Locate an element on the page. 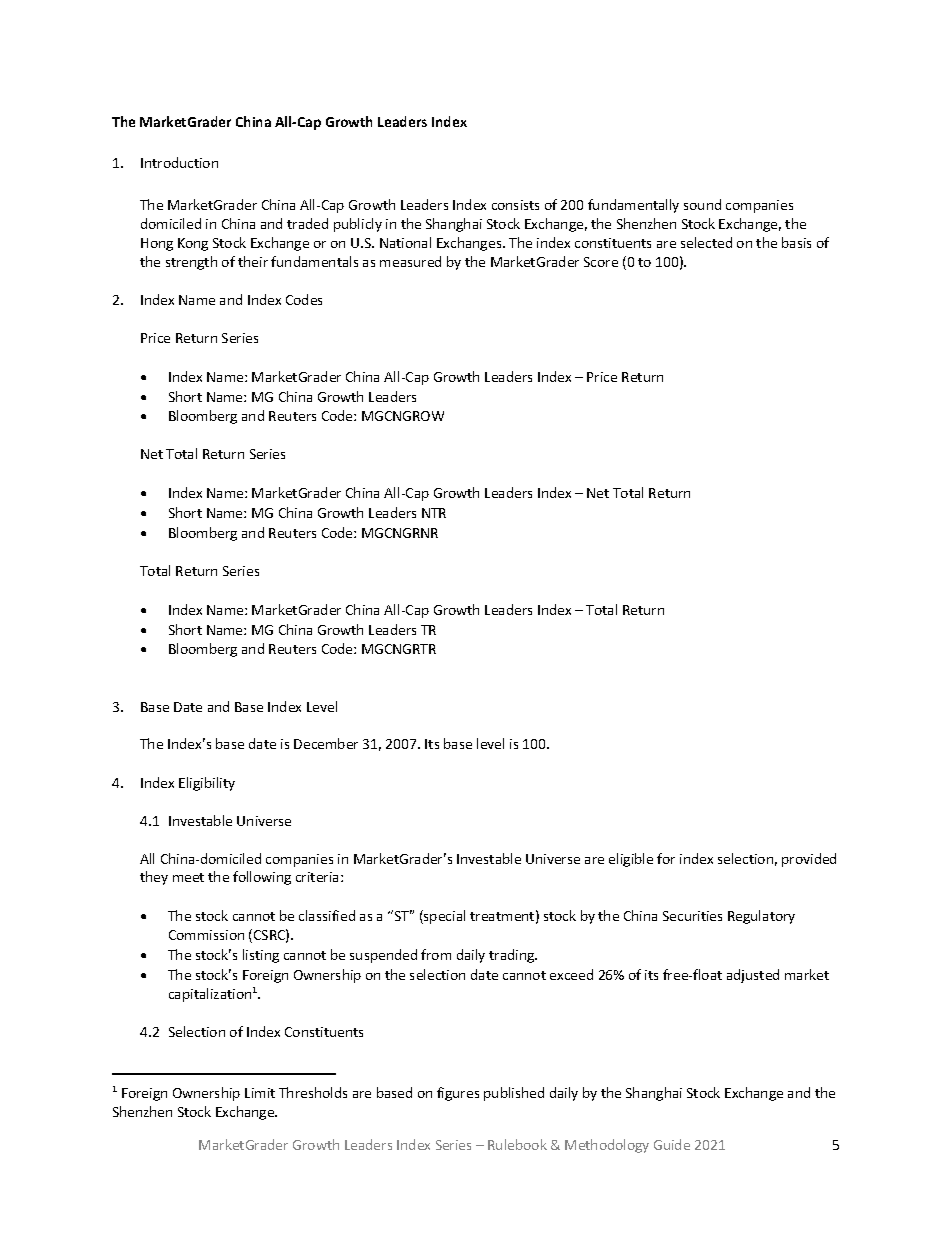 This page has width=952, height=1233. selected is located at coordinates (706, 242).
